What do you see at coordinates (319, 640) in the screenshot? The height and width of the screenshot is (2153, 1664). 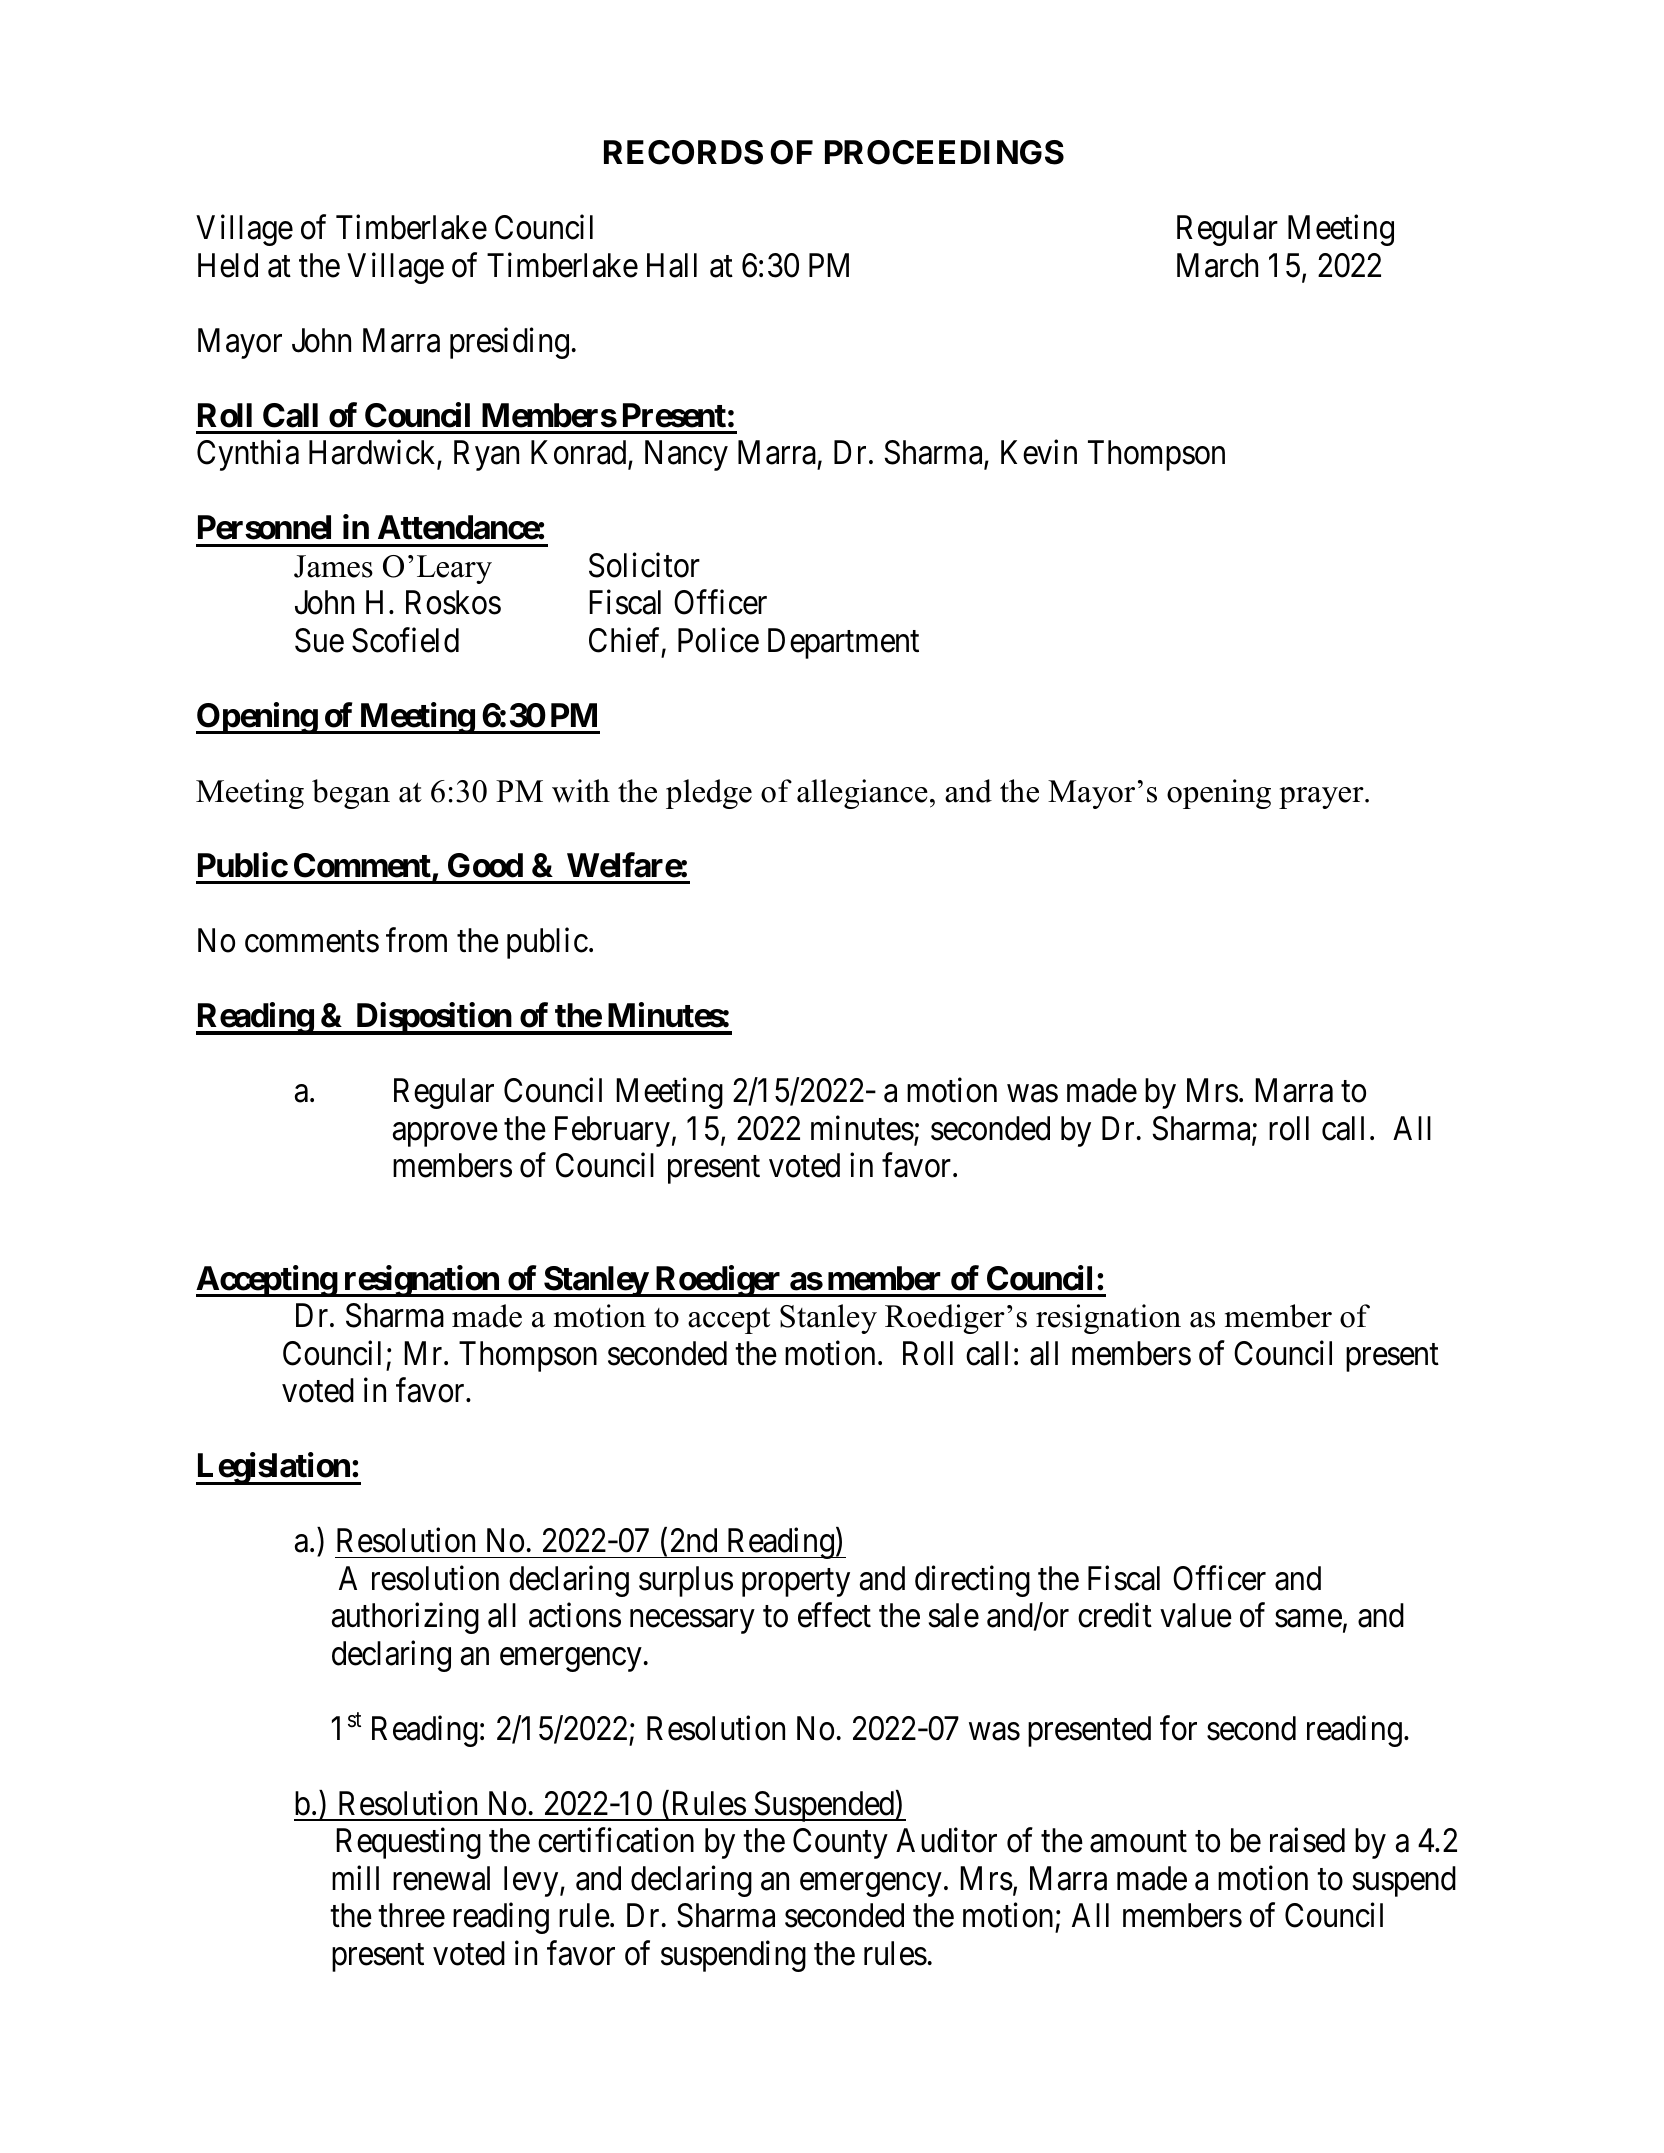 I see `Sue` at bounding box center [319, 640].
